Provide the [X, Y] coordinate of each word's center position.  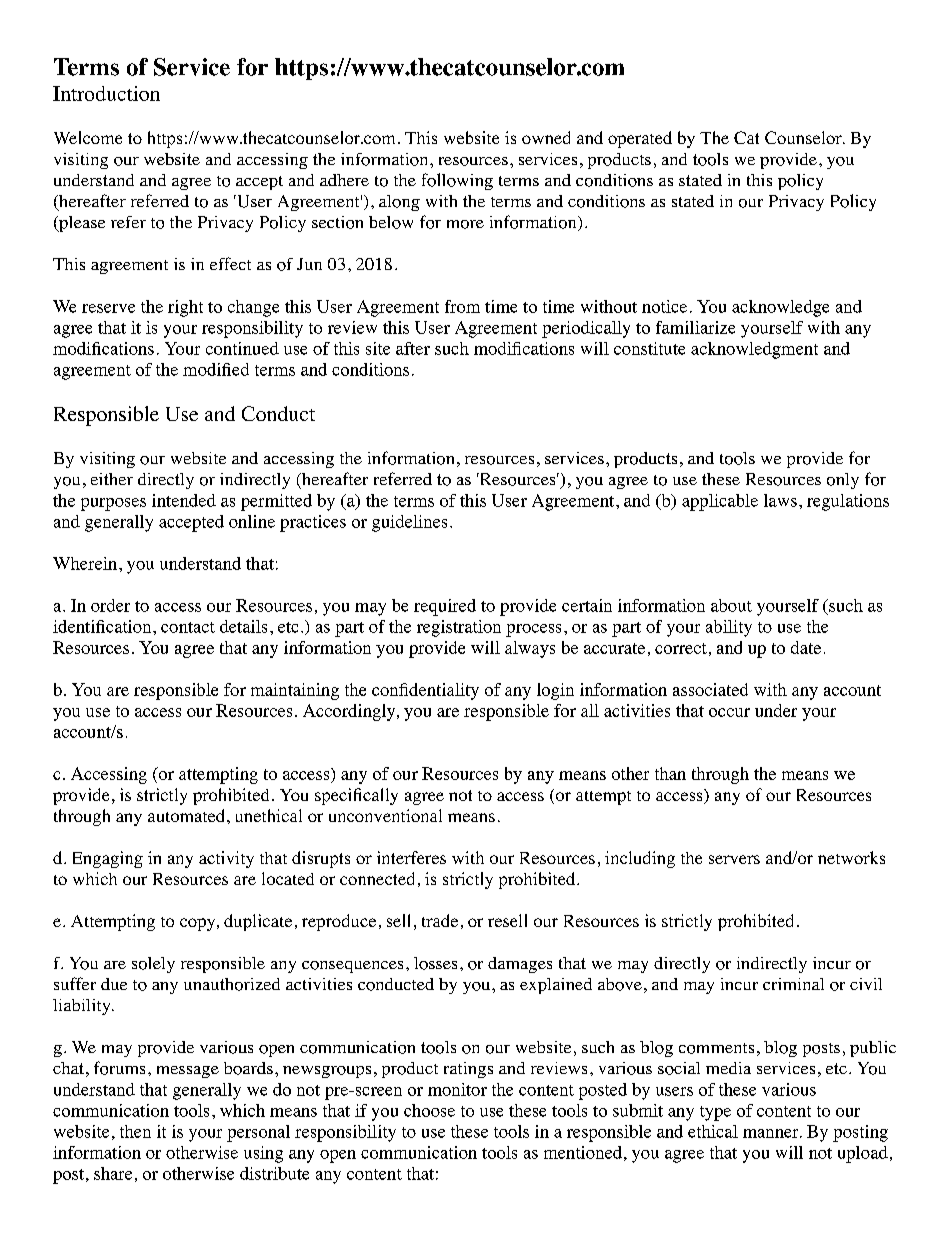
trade [440, 920]
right [185, 308]
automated [186, 815]
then [135, 1131]
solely [153, 965]
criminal [793, 984]
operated [640, 139]
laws [780, 500]
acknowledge [780, 308]
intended [184, 500]
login [555, 691]
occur [729, 712]
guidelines [409, 523]
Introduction [106, 93]
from [462, 306]
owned [546, 137]
